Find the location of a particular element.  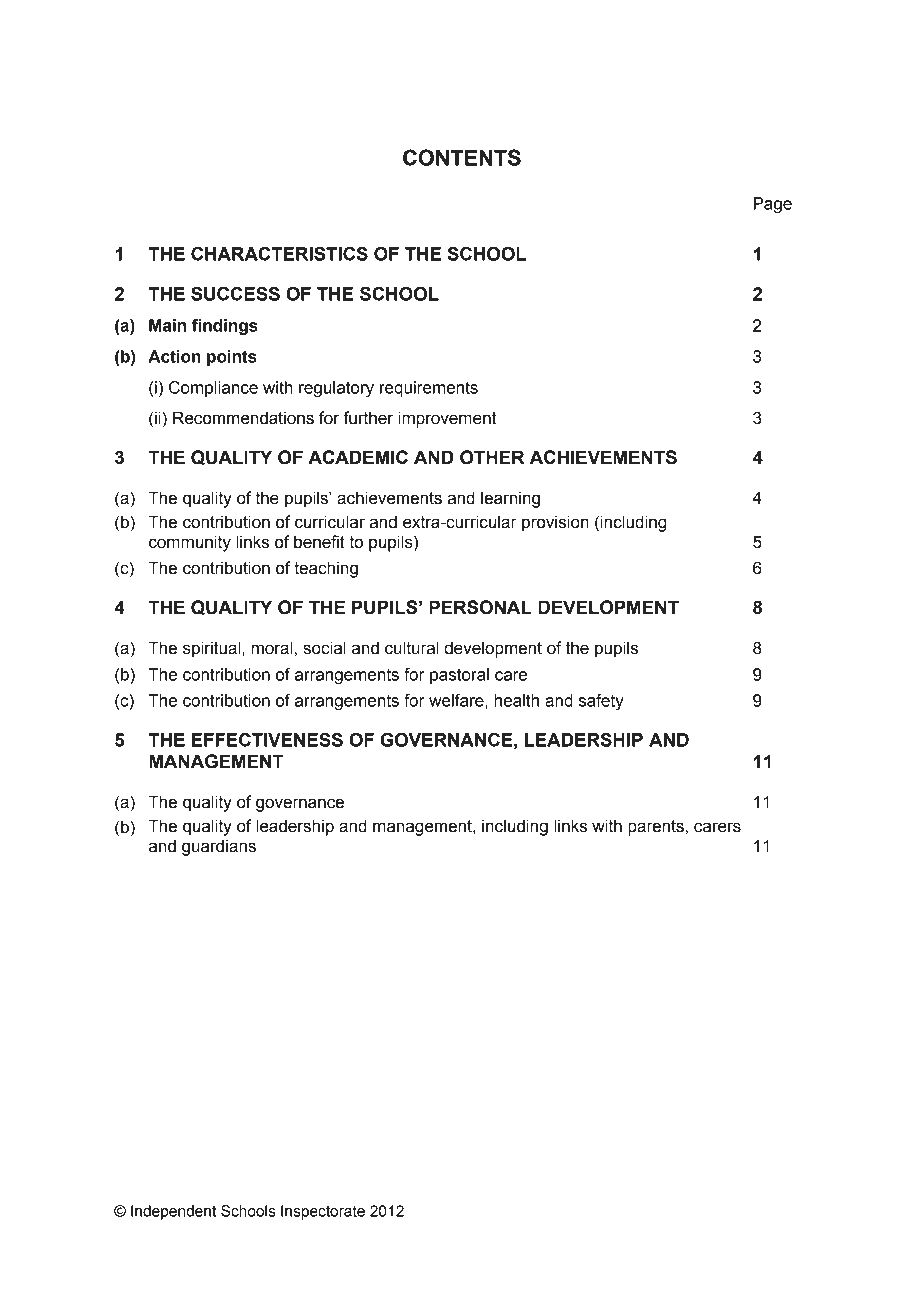

Independent is located at coordinates (173, 1212).
